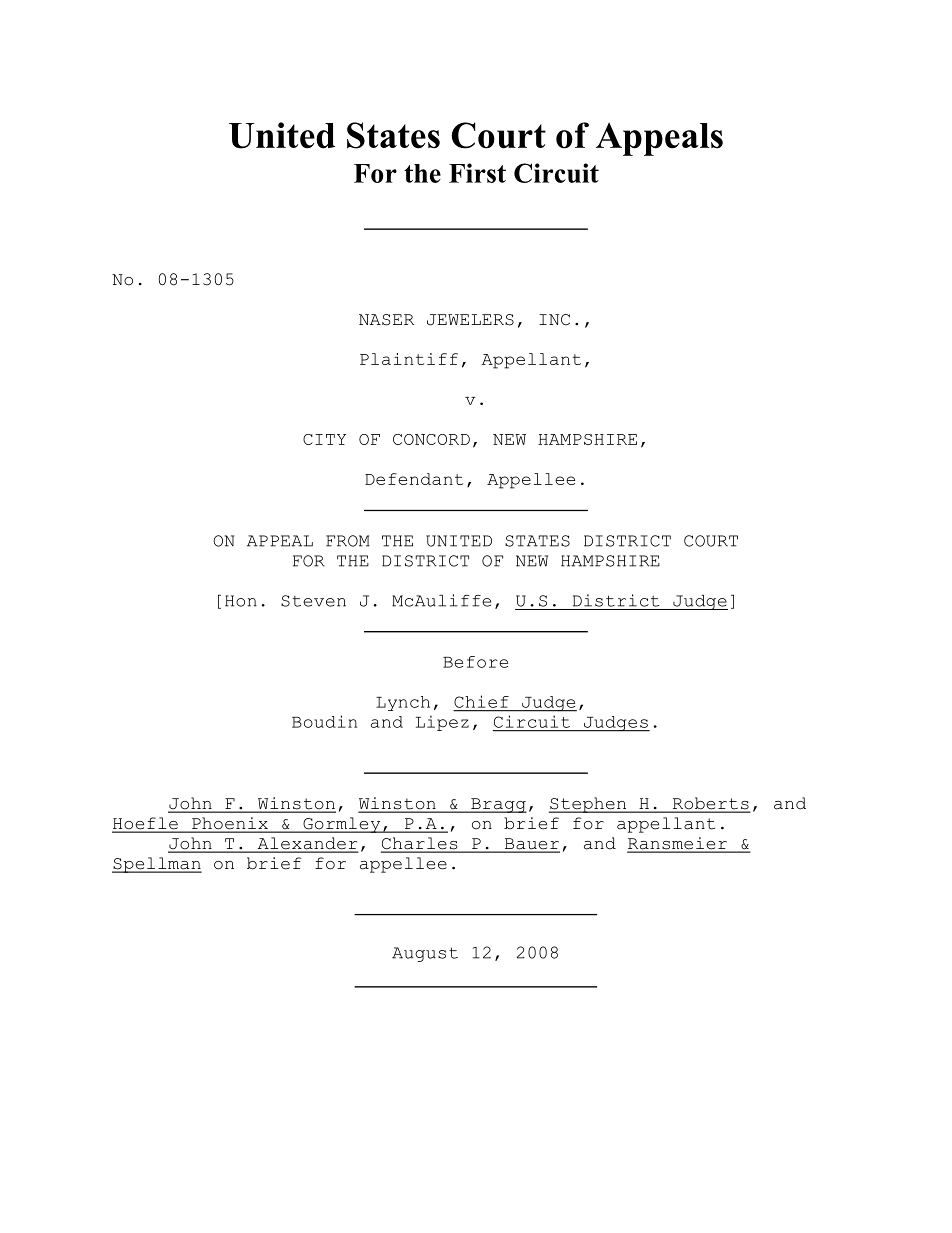  Describe the element at coordinates (475, 662) in the screenshot. I see `Before` at that location.
